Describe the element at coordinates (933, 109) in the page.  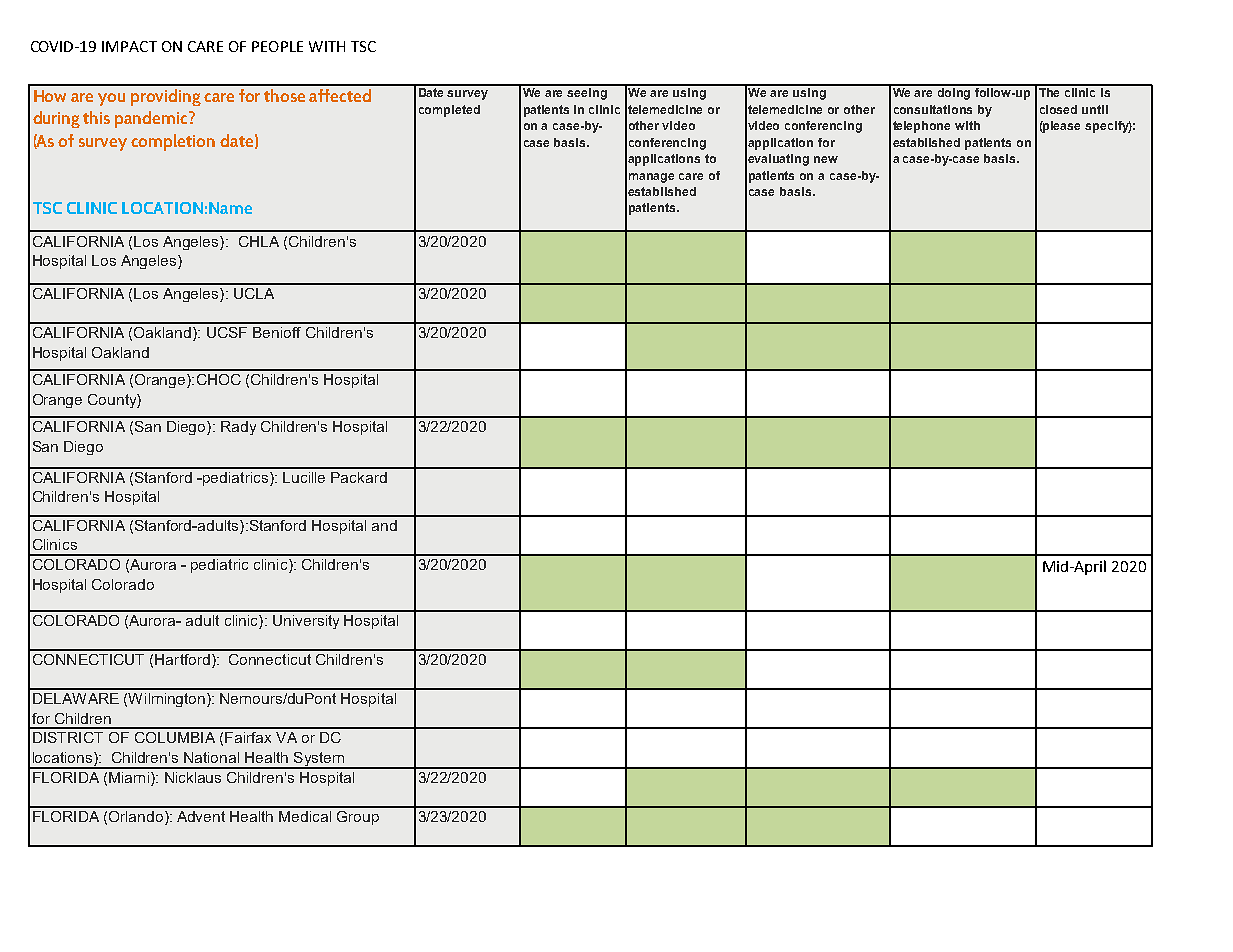
I see `consultations` at that location.
